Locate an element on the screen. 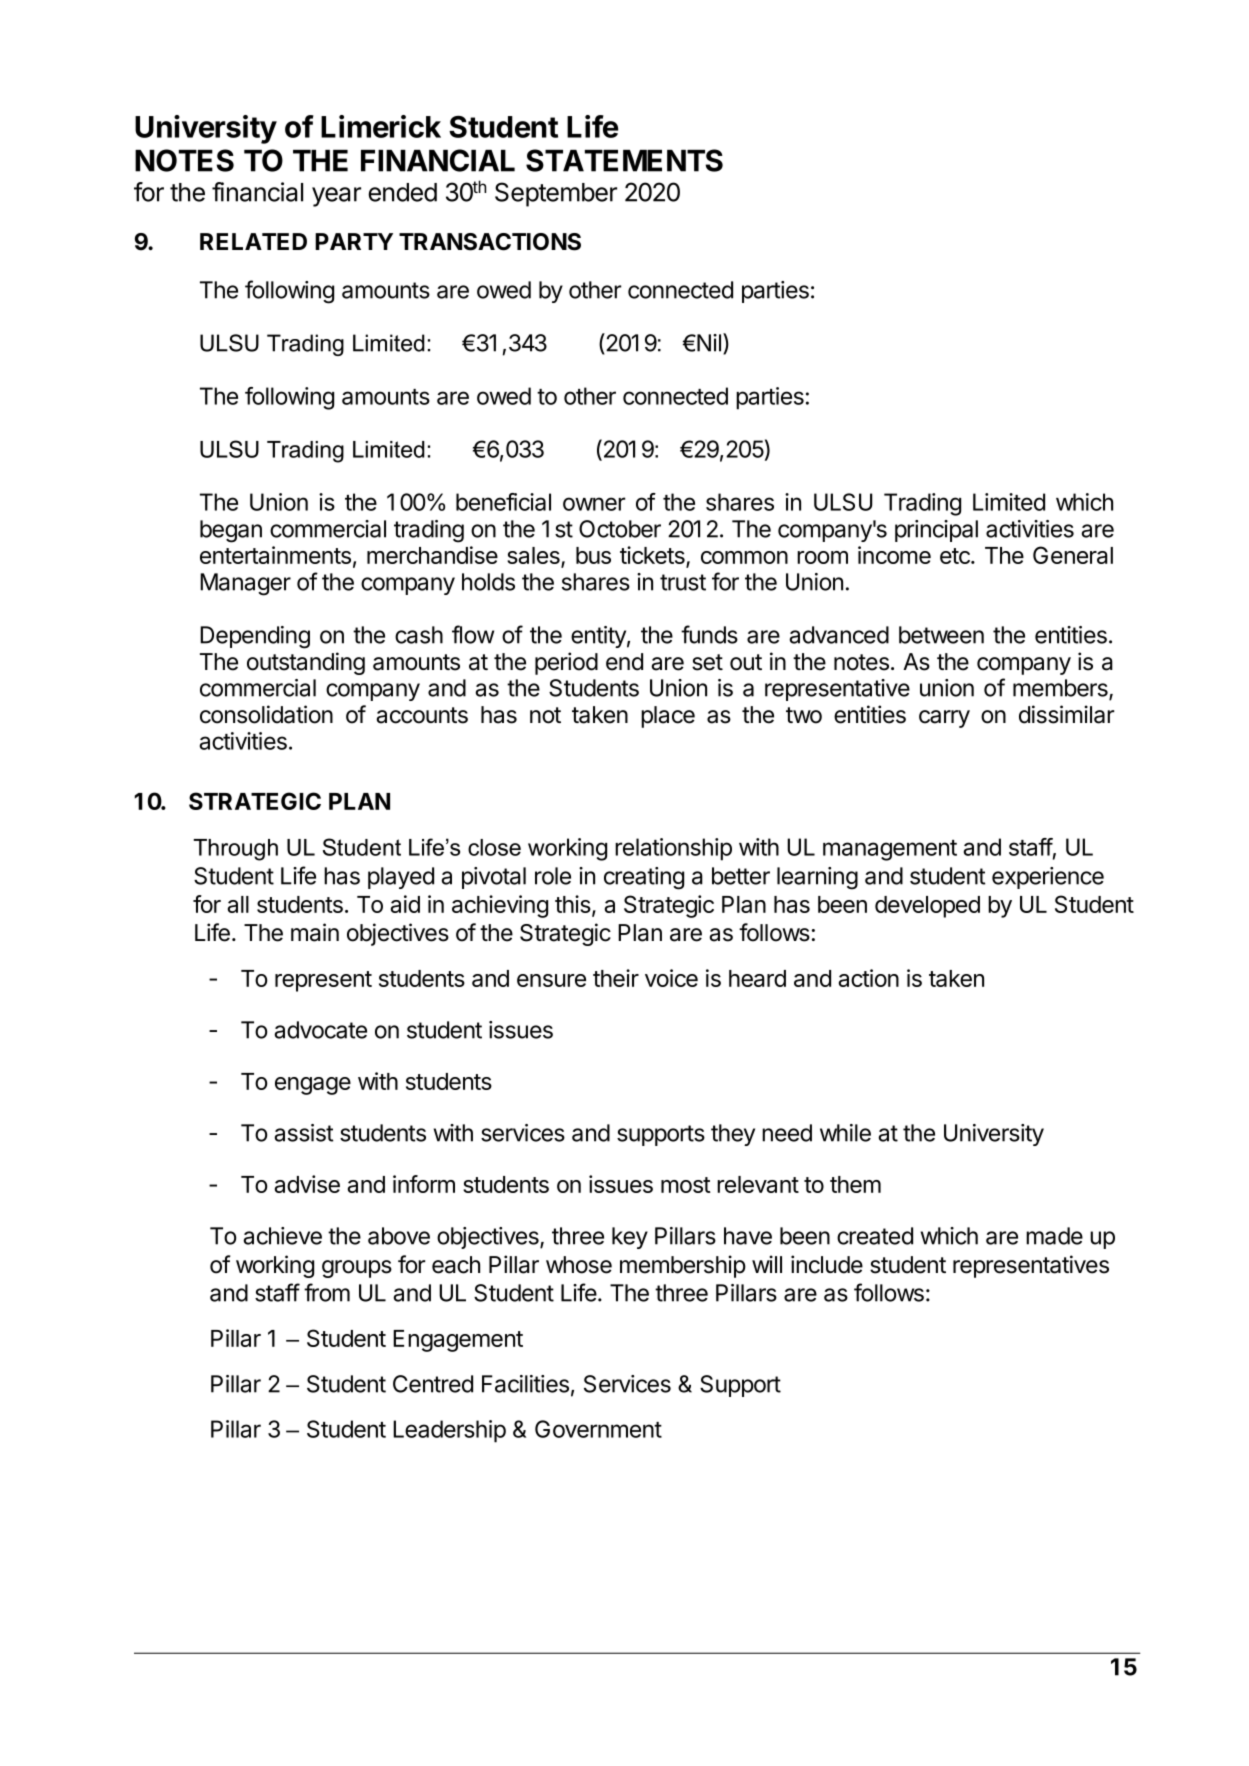 This screenshot has height=1766, width=1249. year is located at coordinates (336, 197).
